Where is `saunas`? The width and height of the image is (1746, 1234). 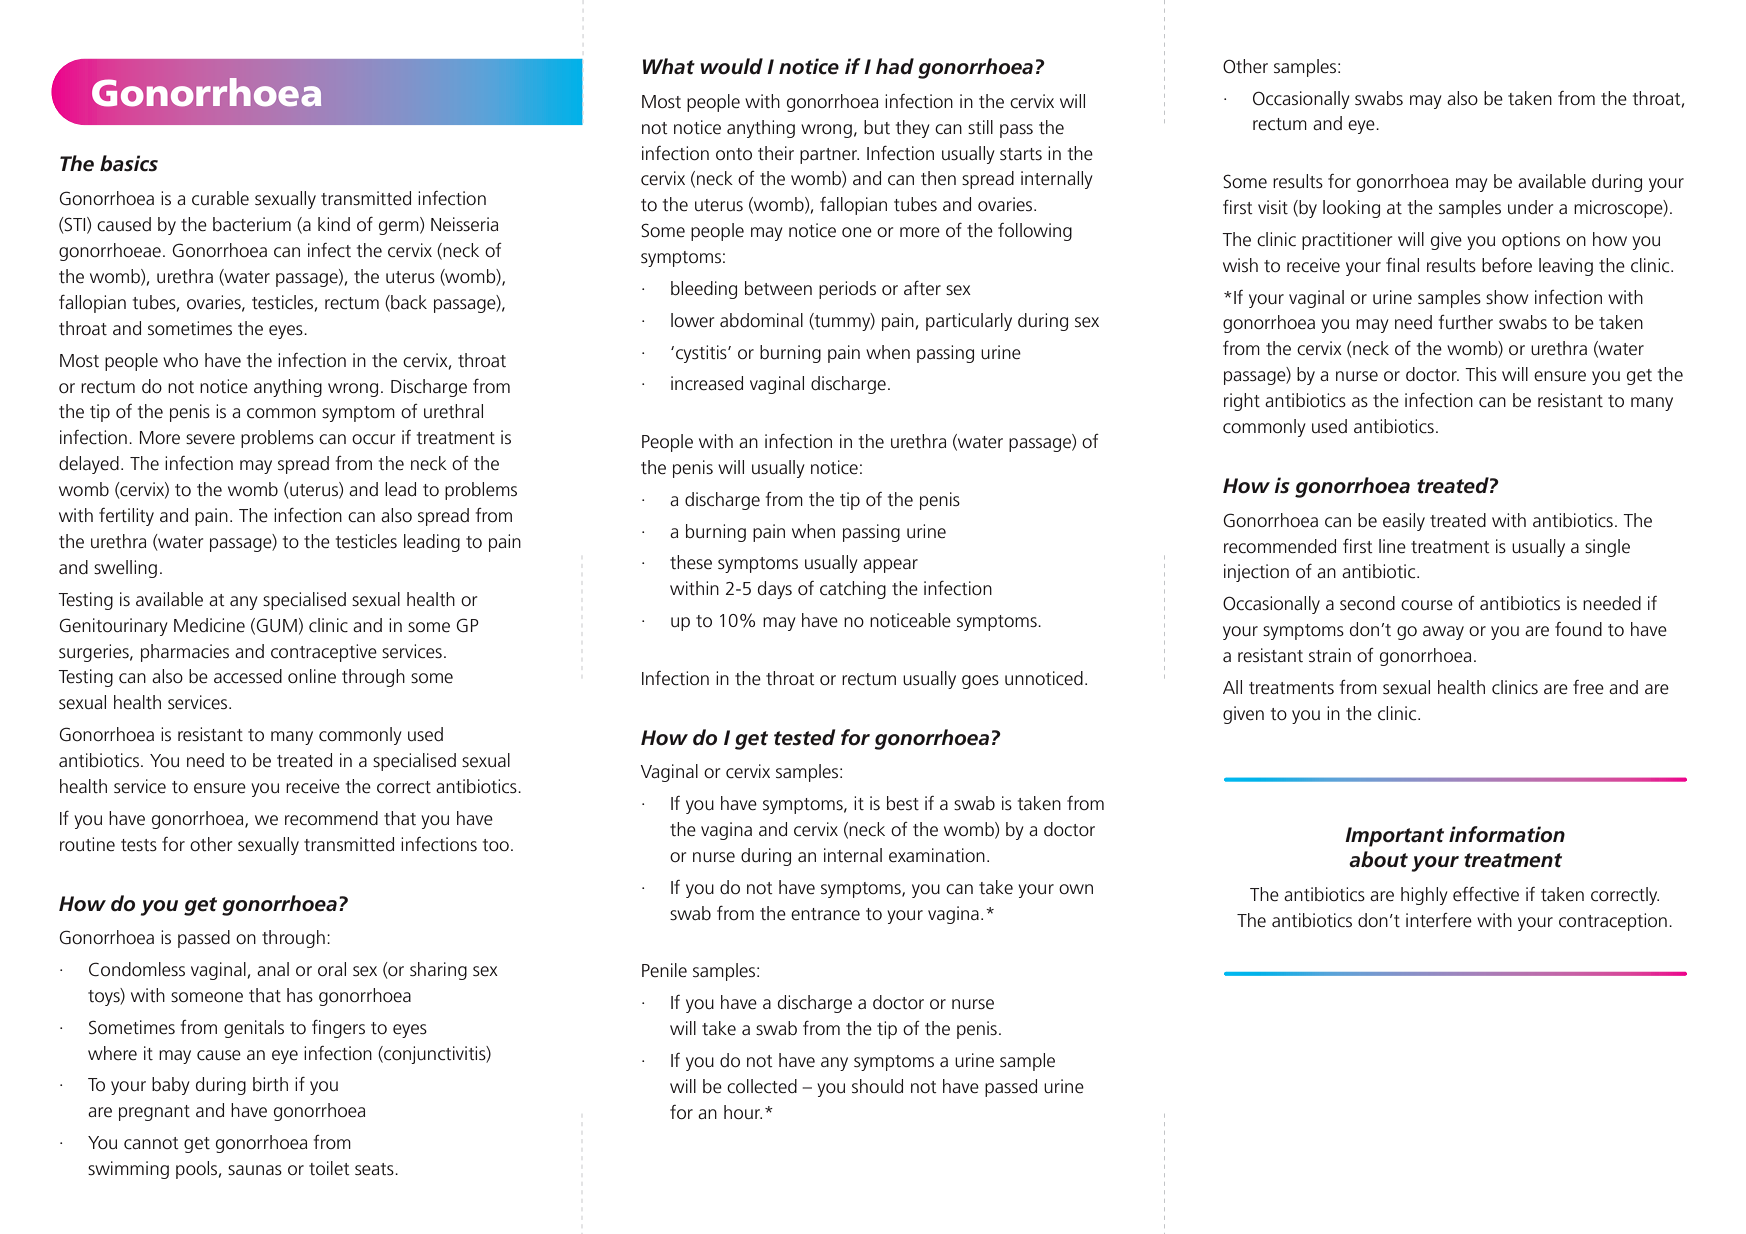
saunas is located at coordinates (255, 1170).
